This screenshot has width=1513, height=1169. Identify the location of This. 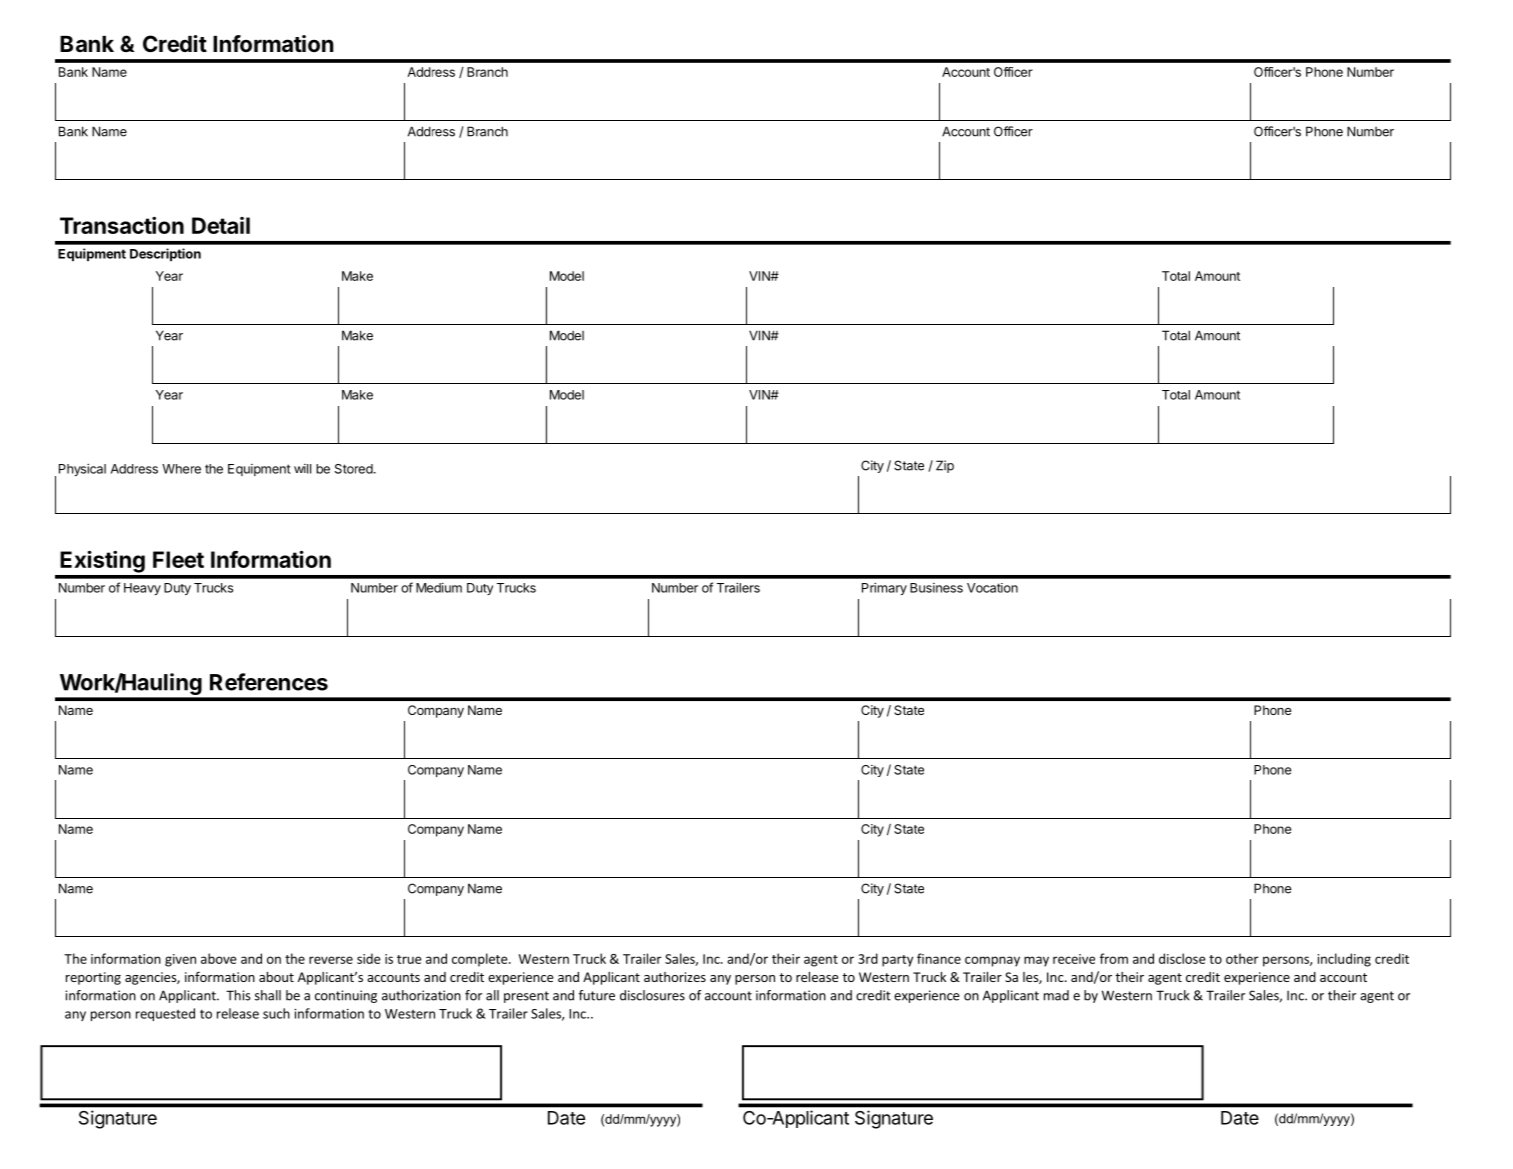
(238, 995).
